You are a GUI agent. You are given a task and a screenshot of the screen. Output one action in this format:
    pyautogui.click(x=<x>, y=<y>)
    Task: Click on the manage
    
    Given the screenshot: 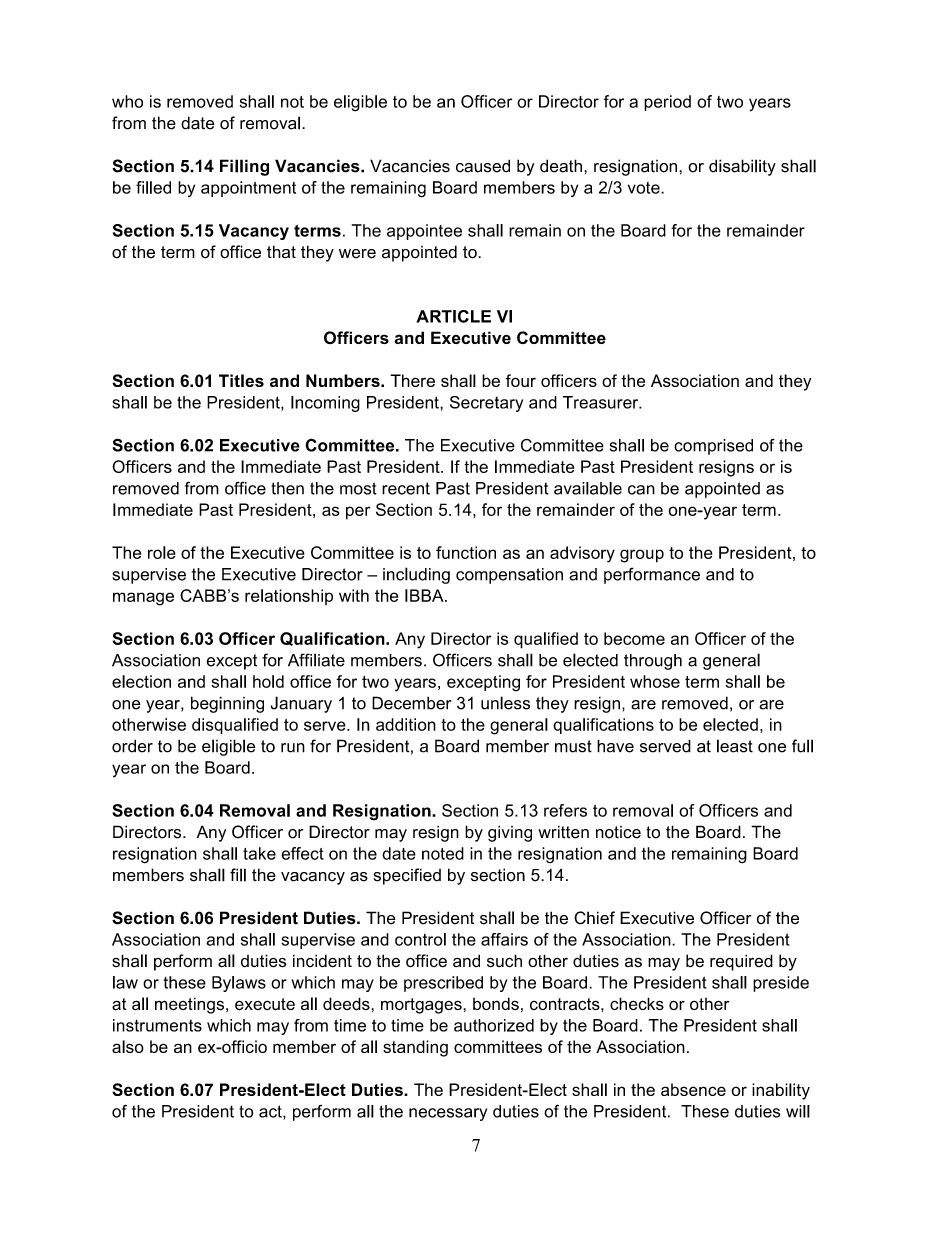 What is the action you would take?
    pyautogui.click(x=143, y=599)
